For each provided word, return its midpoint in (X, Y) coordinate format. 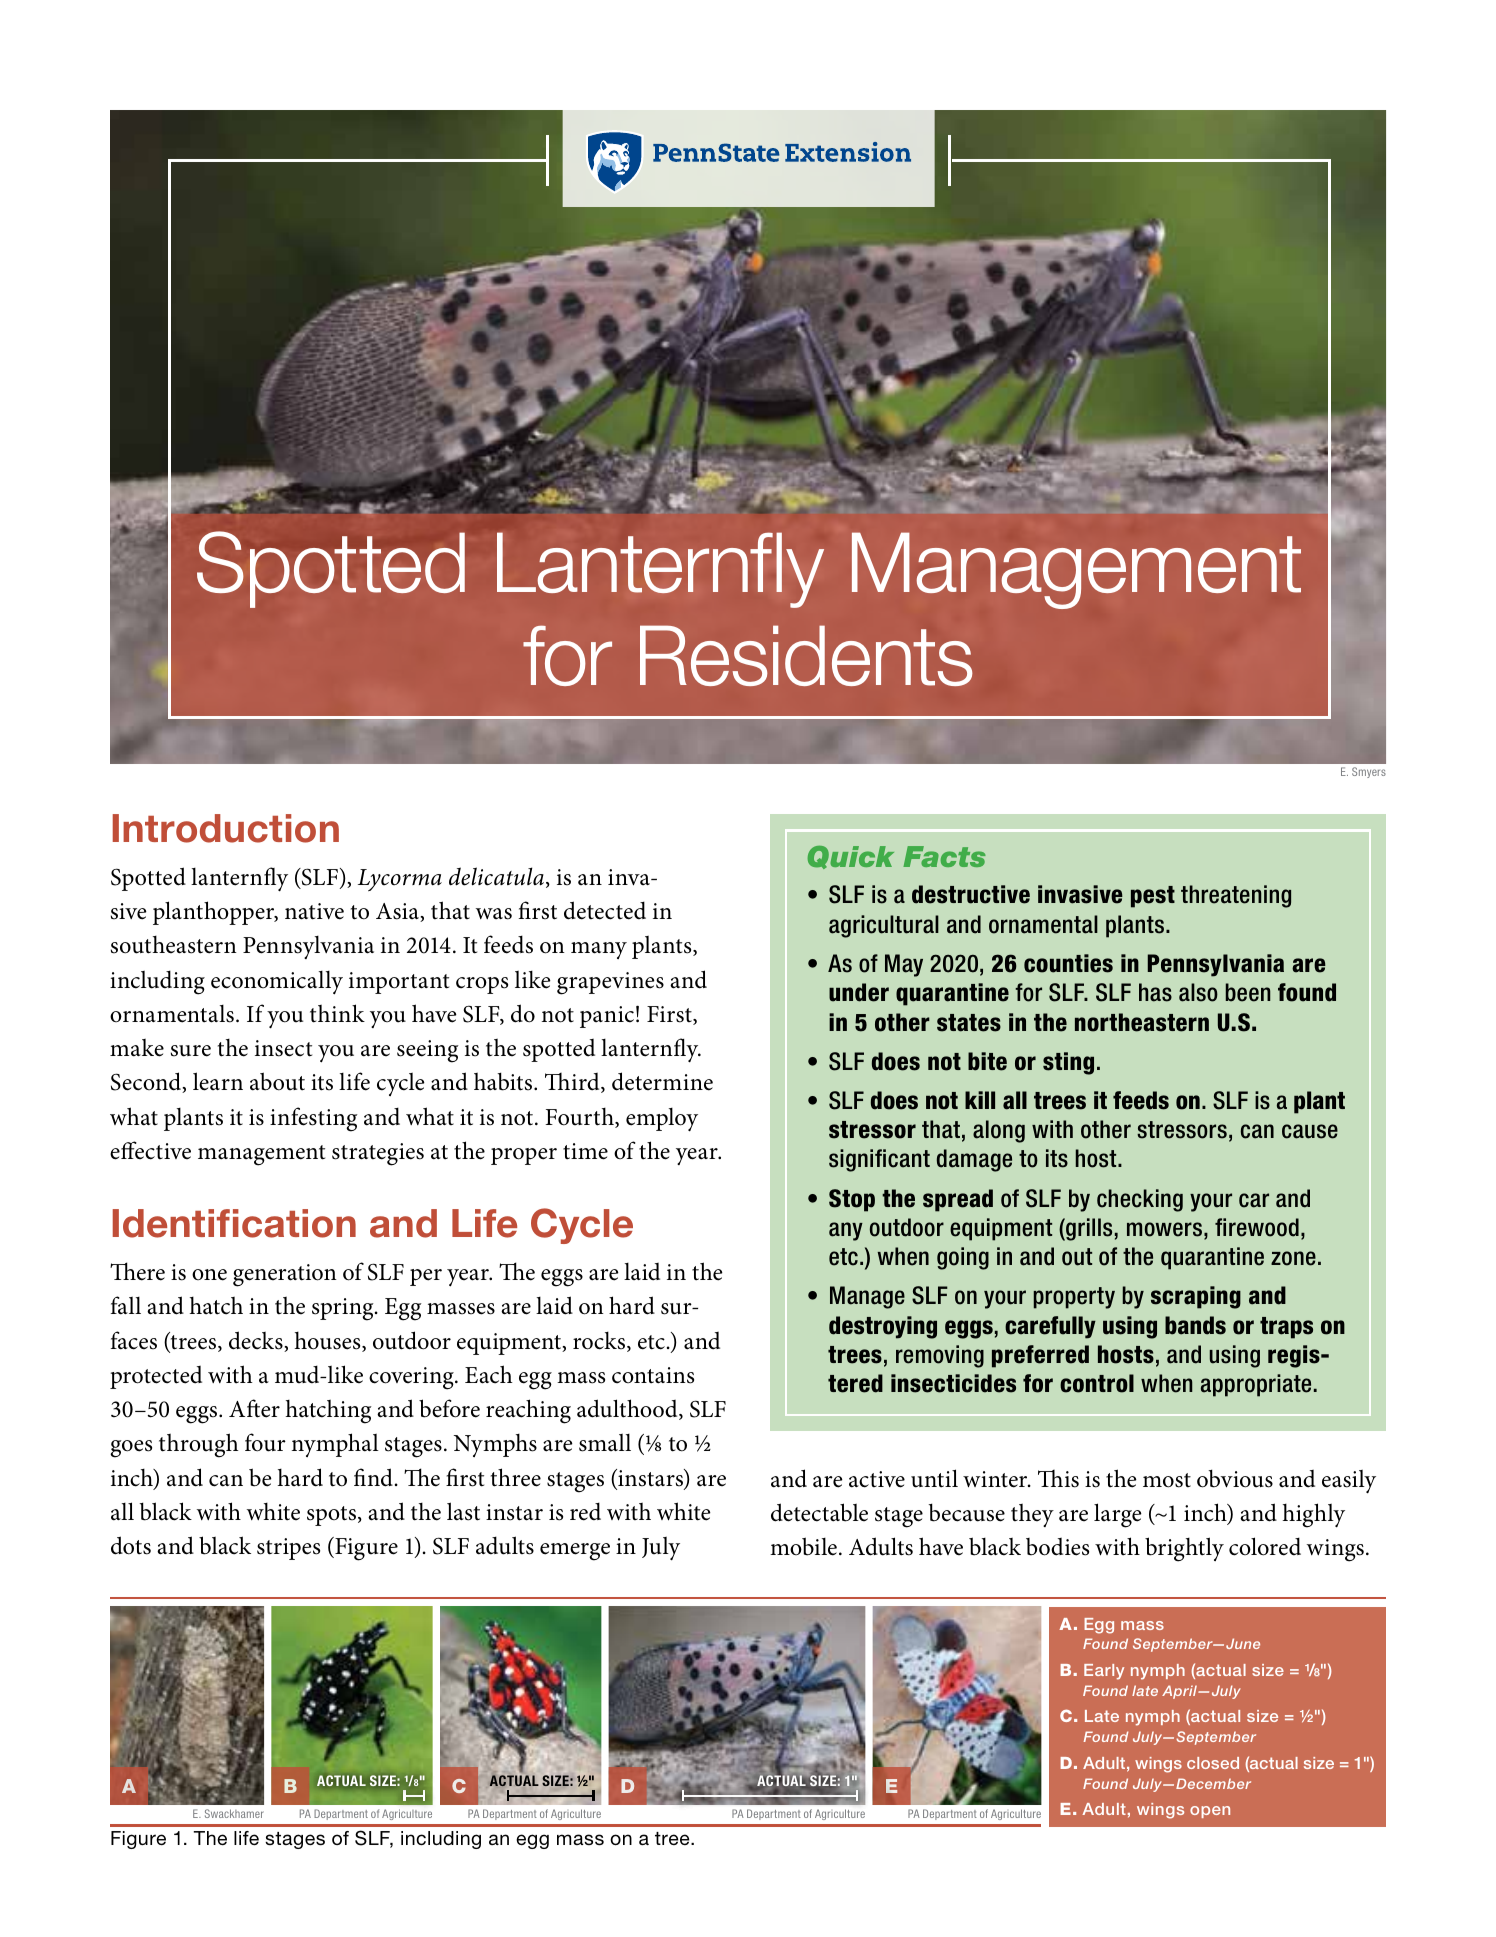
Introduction (226, 828)
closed (1213, 1763)
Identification (234, 1223)
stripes (288, 1549)
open (1210, 1812)
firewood (1257, 1227)
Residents (806, 655)
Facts (944, 856)
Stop (852, 1200)
